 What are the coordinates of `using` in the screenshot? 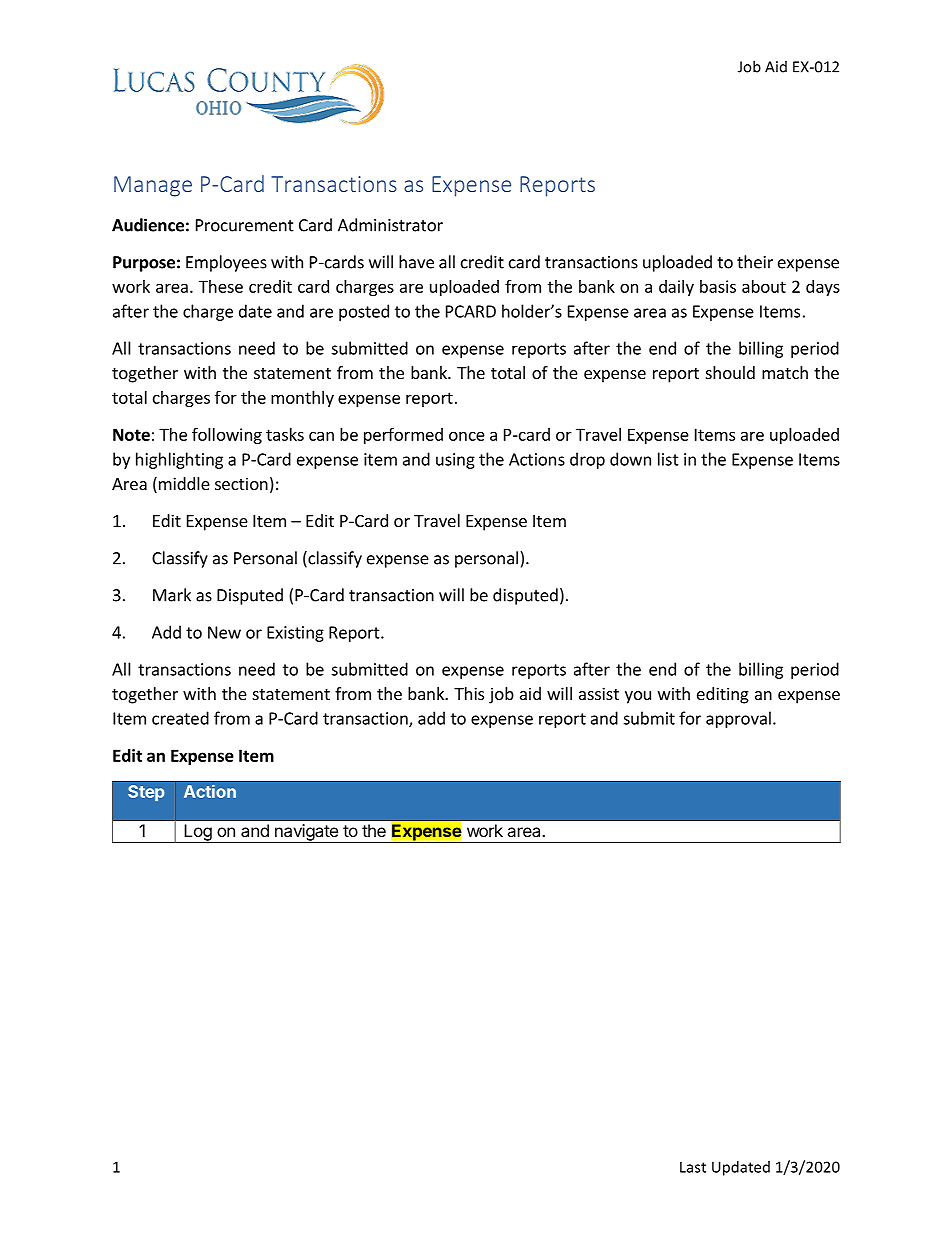 It's located at (455, 461).
